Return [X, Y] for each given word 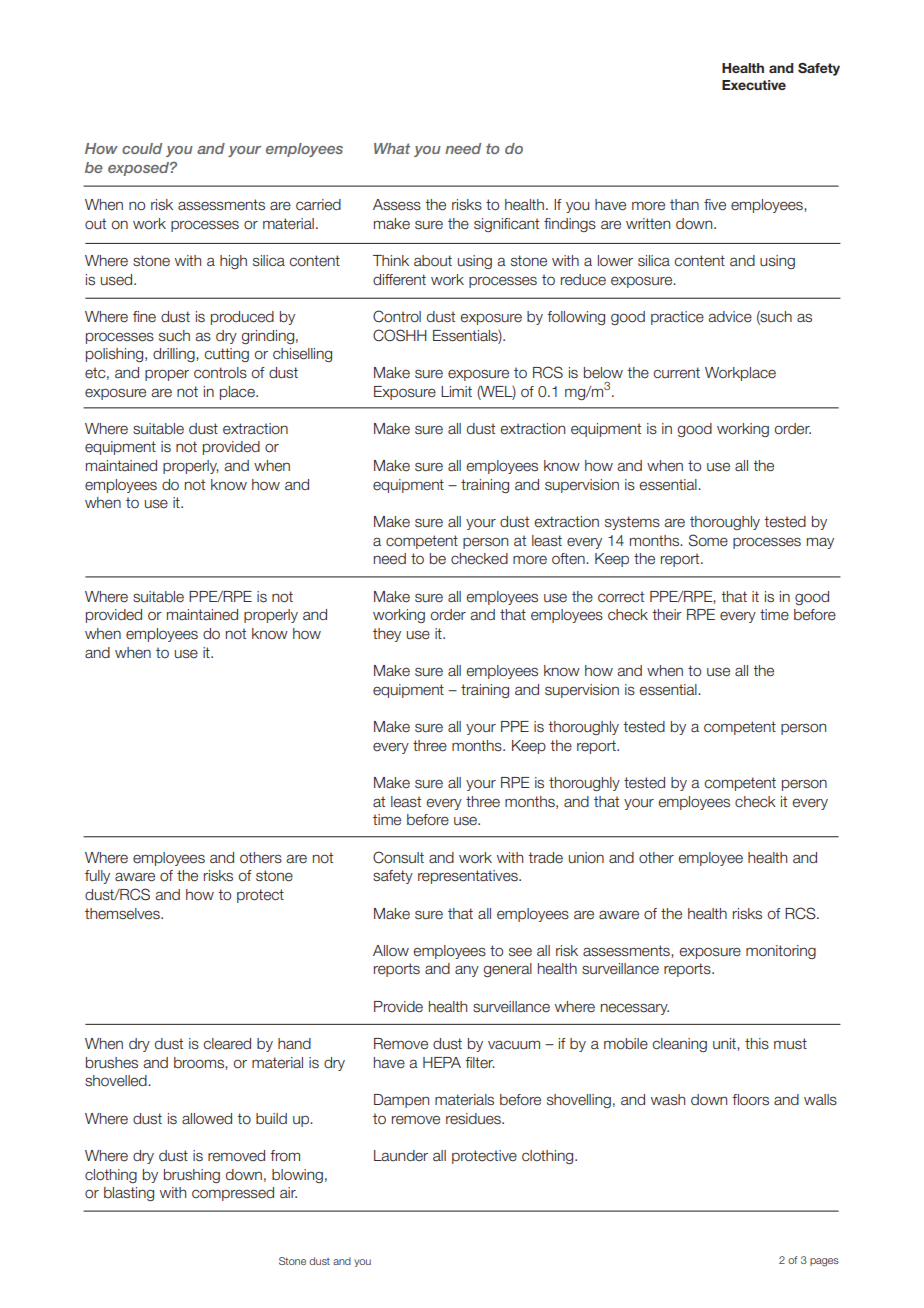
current [677, 373]
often [569, 559]
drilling [175, 355]
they [387, 635]
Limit [456, 391]
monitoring [781, 952]
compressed [233, 1194]
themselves [123, 914]
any [467, 971]
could [142, 148]
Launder [401, 1156]
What [392, 148]
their [667, 615]
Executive [754, 85]
